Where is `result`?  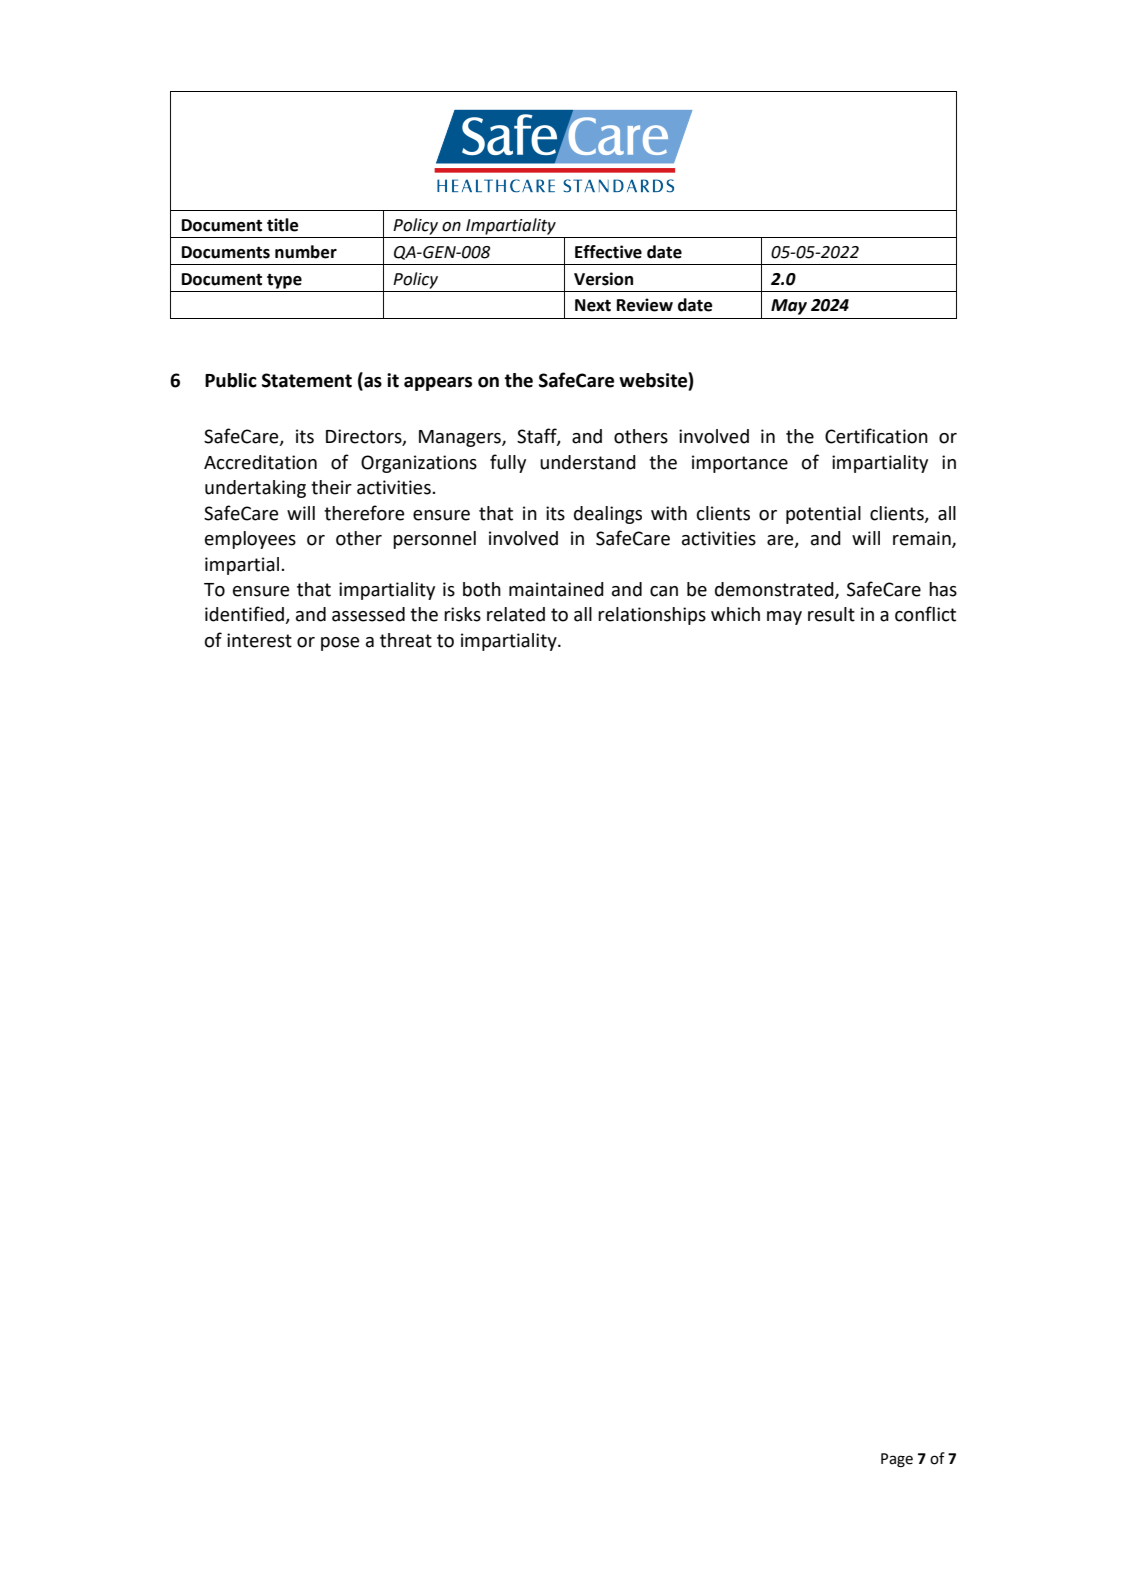 result is located at coordinates (831, 614).
